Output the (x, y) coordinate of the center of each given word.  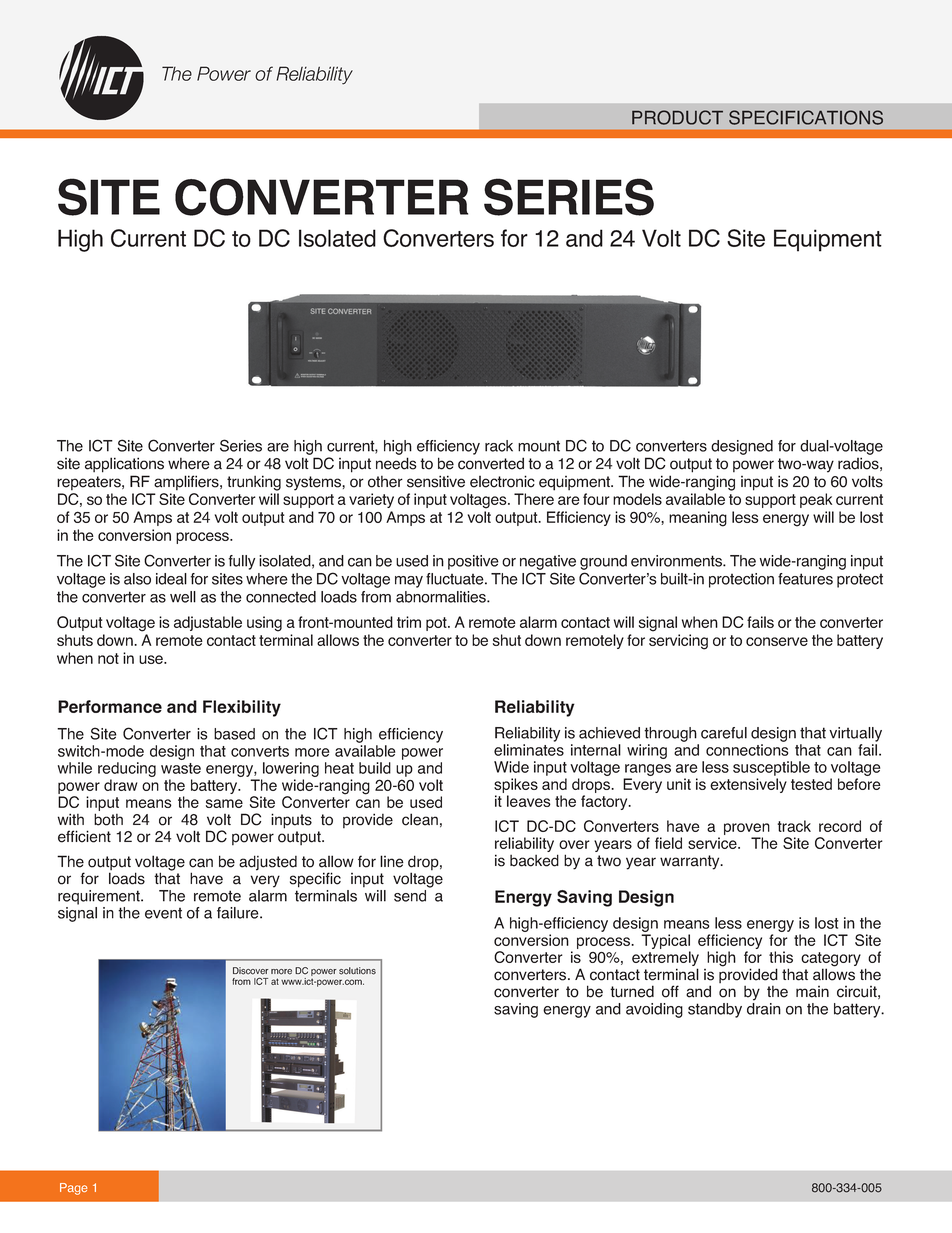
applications (124, 465)
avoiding (654, 1010)
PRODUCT (677, 117)
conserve (777, 641)
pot (437, 624)
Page (73, 1189)
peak (816, 500)
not (108, 658)
